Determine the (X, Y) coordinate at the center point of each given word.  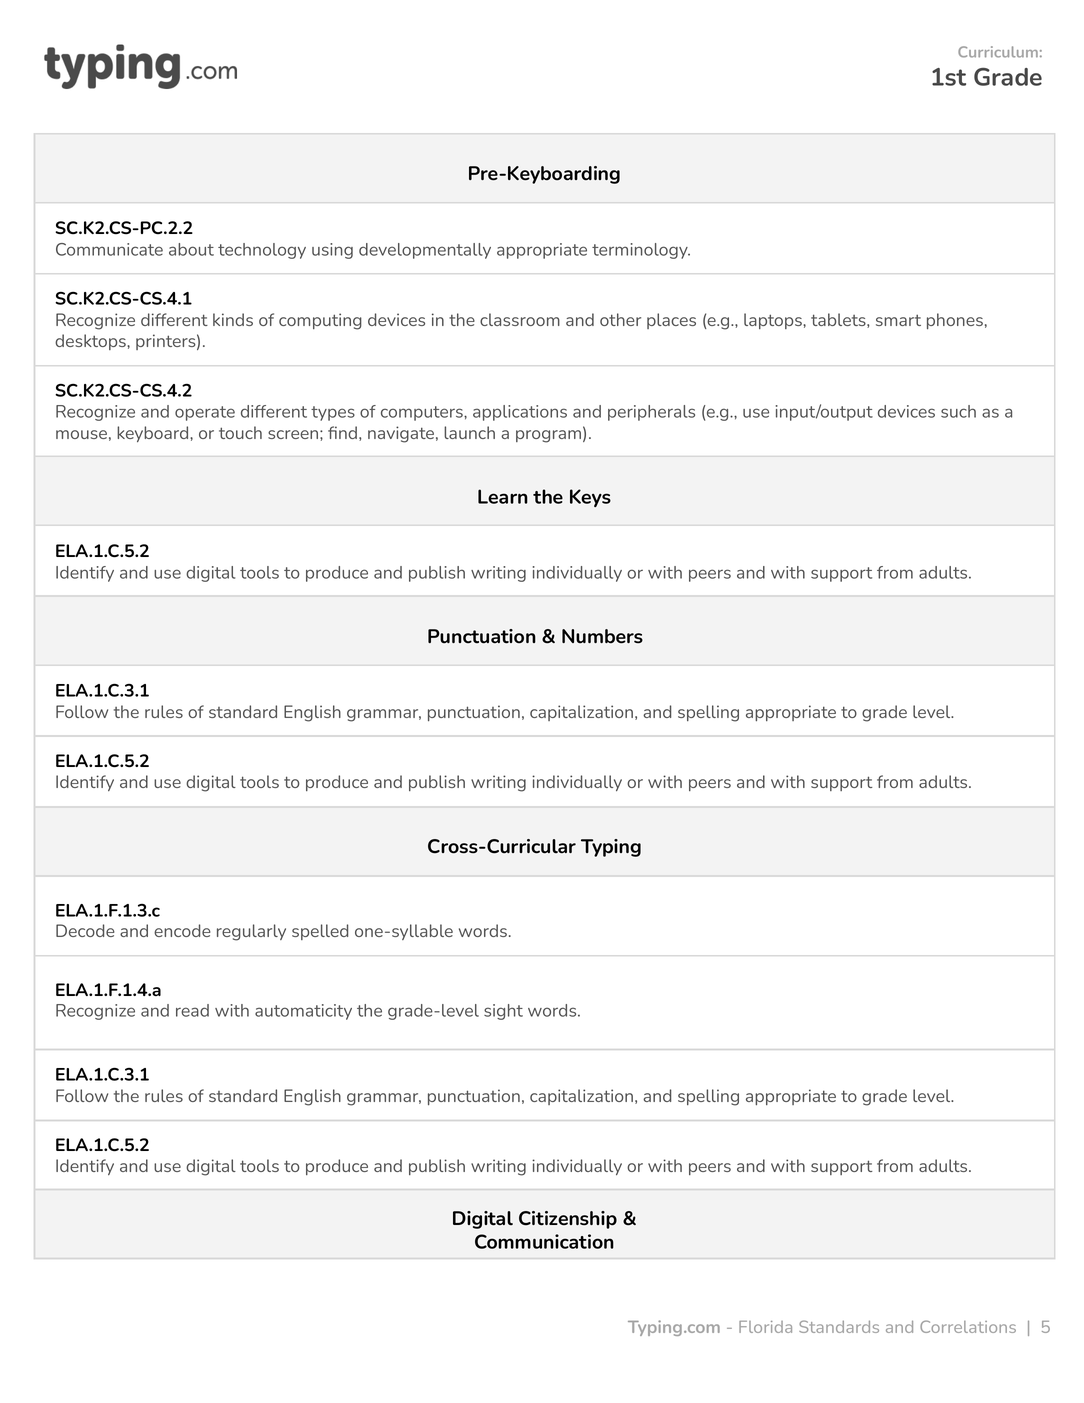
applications (520, 413)
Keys (590, 498)
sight (503, 1012)
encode (182, 930)
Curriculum (998, 52)
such (958, 411)
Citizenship (568, 1220)
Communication (544, 1241)
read (192, 1010)
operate (205, 413)
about (191, 249)
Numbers (602, 636)
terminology (641, 251)
